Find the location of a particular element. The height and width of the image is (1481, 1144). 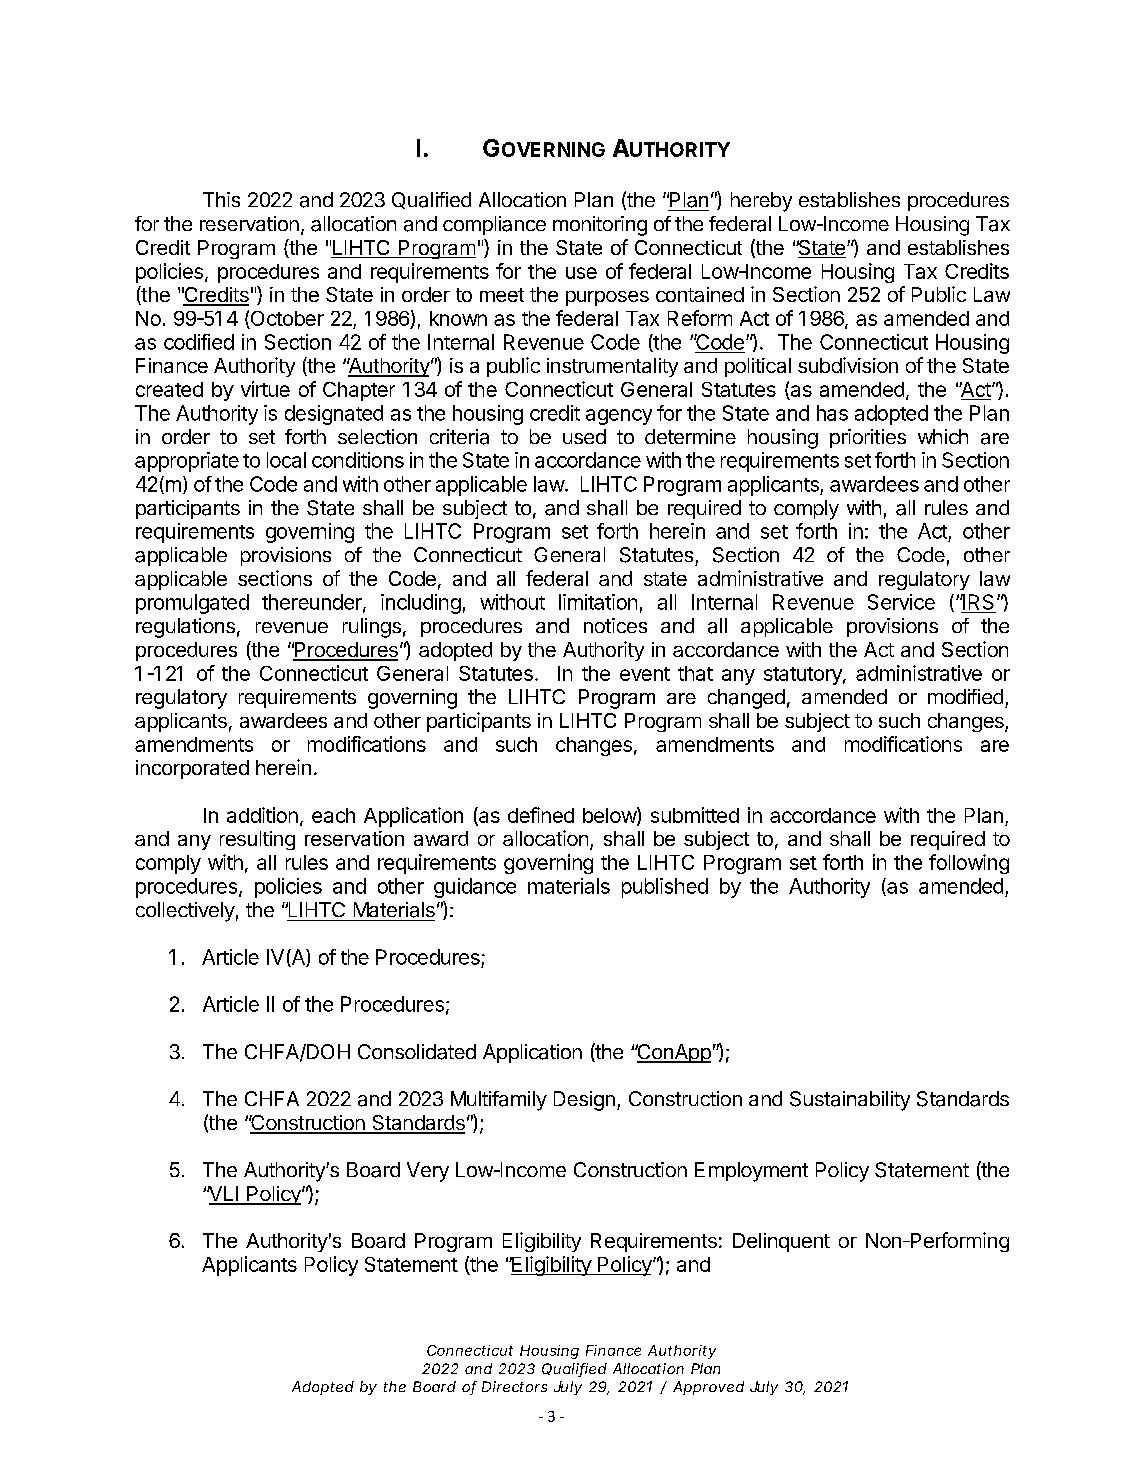

Directors is located at coordinates (514, 1386).
